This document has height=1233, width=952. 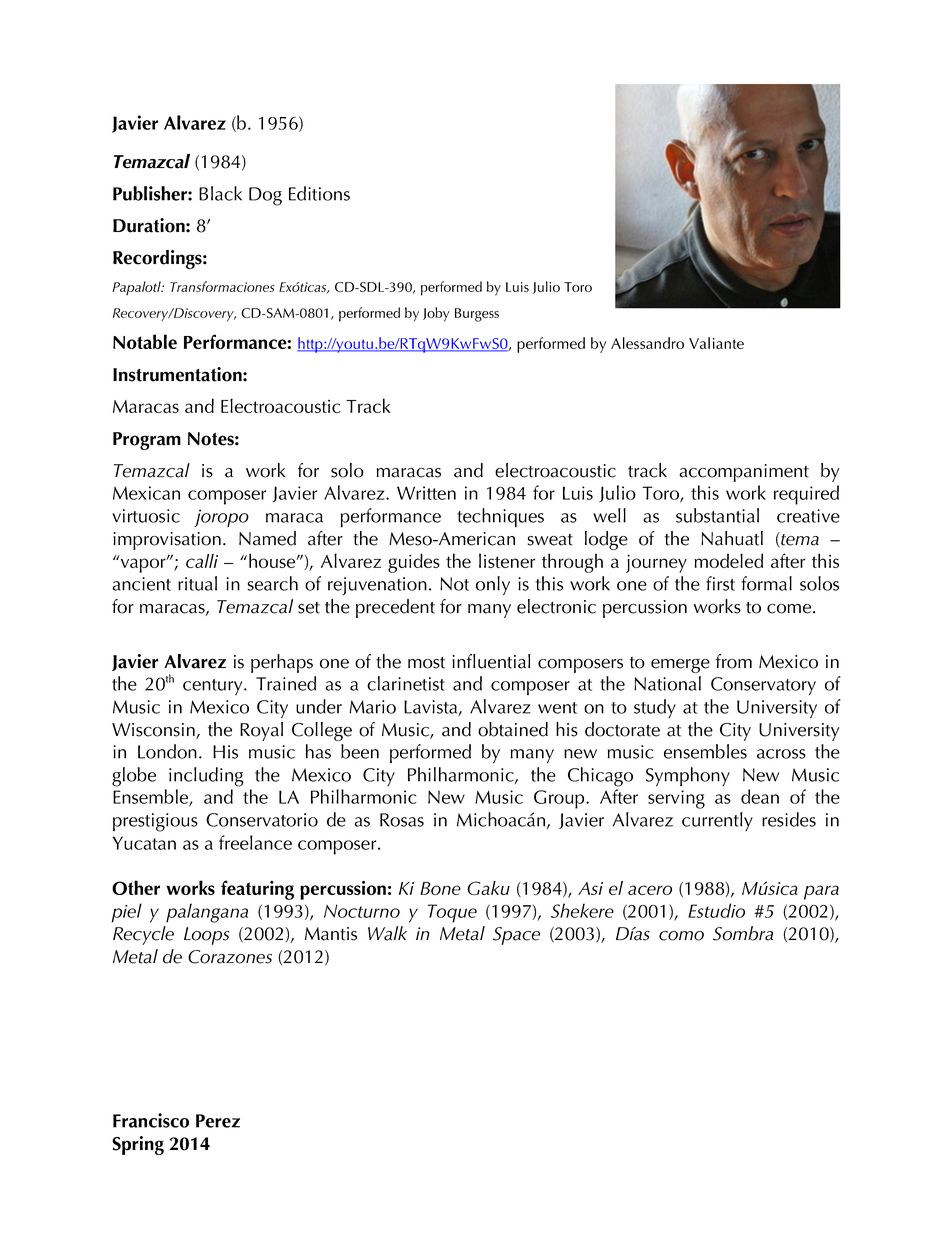 I want to click on Burgess, so click(x=477, y=315).
